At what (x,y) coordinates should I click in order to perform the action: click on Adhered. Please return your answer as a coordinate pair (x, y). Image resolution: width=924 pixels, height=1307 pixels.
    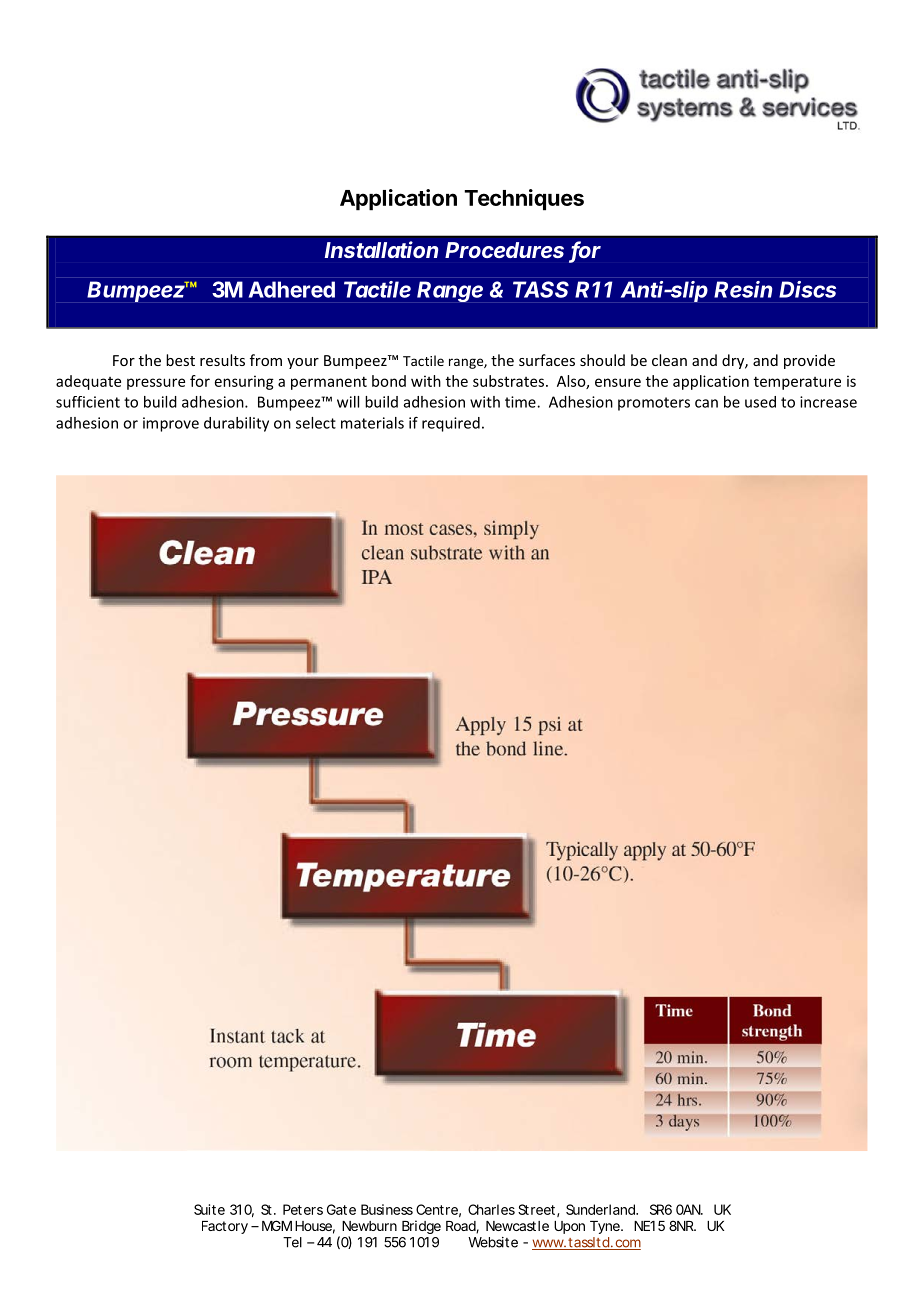
    Looking at the image, I should click on (292, 289).
